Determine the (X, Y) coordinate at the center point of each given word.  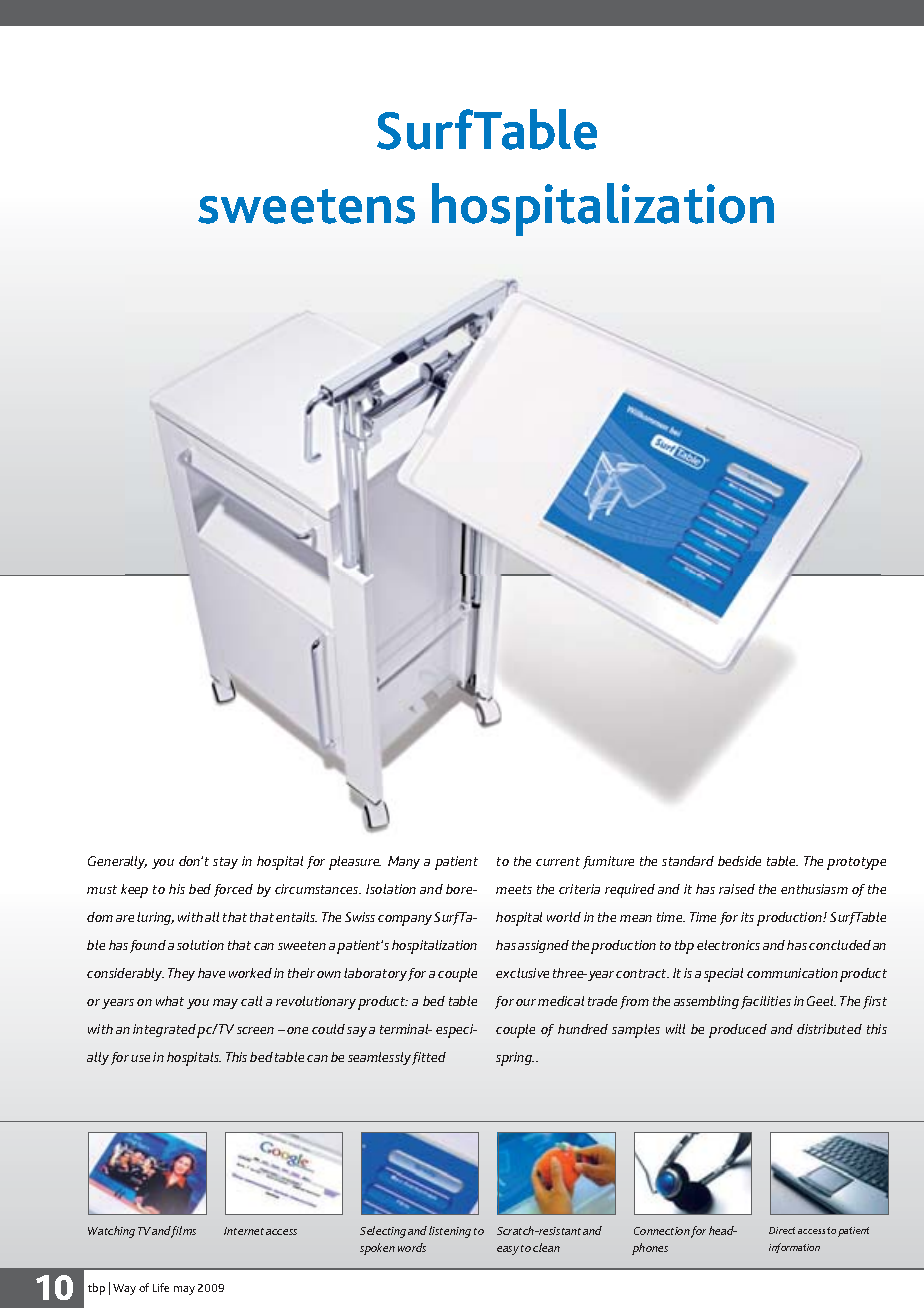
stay (225, 863)
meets (514, 889)
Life (161, 1287)
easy (508, 1250)
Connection (662, 1231)
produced (738, 1031)
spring (515, 1059)
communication (792, 973)
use (140, 1058)
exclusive (522, 973)
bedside (739, 861)
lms (187, 1230)
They (181, 974)
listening (450, 1232)
